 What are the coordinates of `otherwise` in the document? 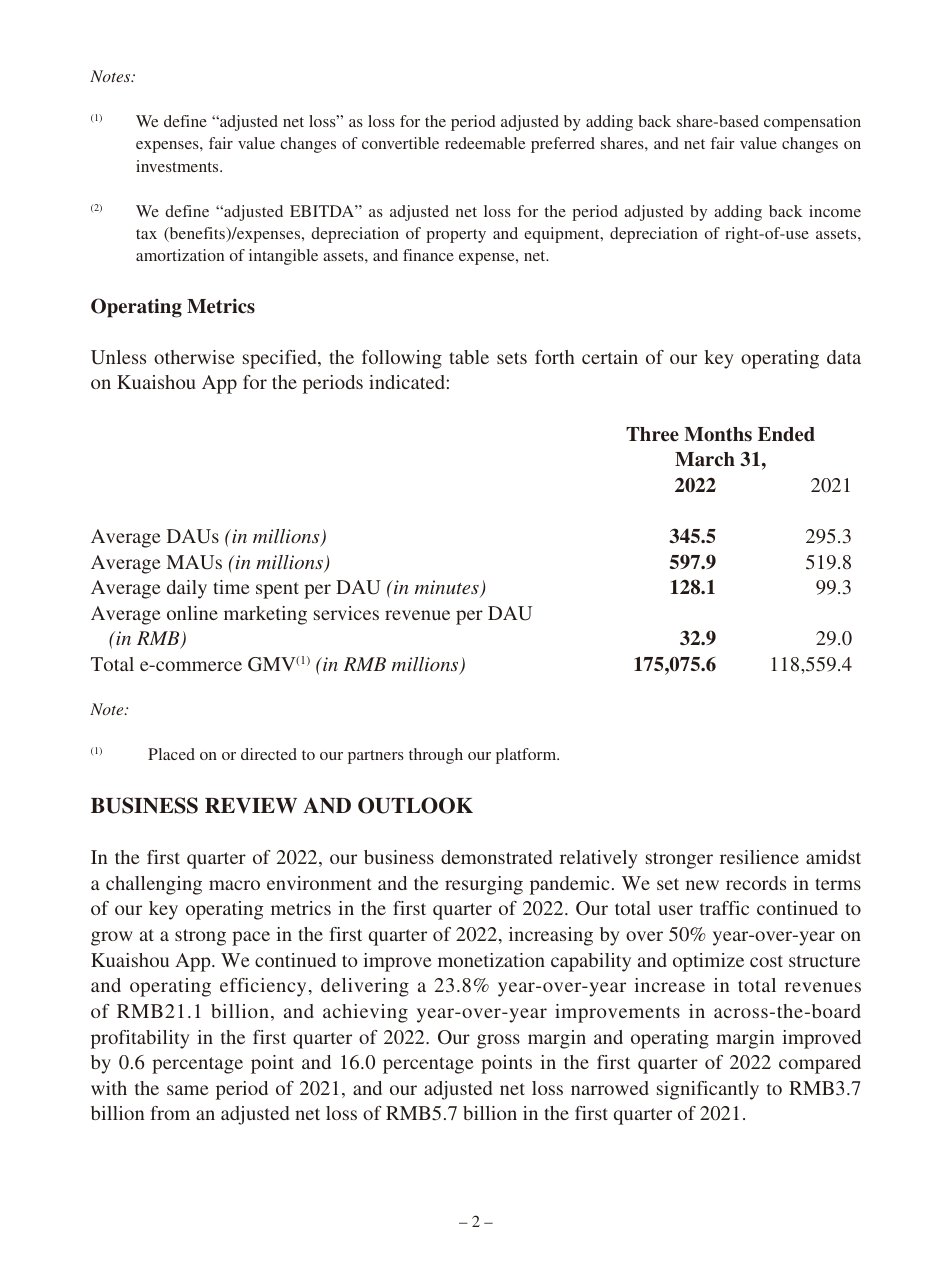 It's located at (194, 357).
